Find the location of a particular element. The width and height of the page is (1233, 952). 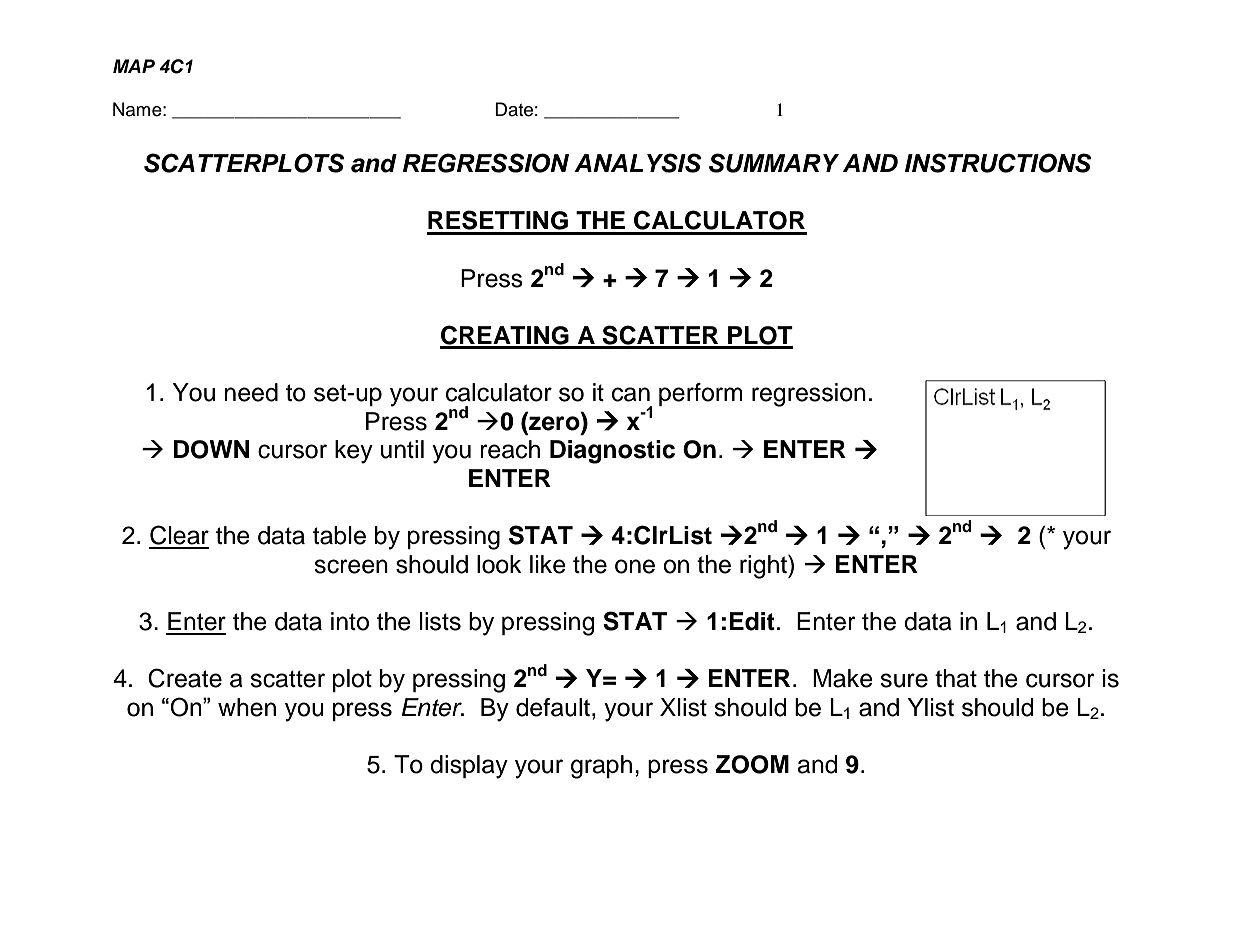

MAP is located at coordinates (134, 66).
